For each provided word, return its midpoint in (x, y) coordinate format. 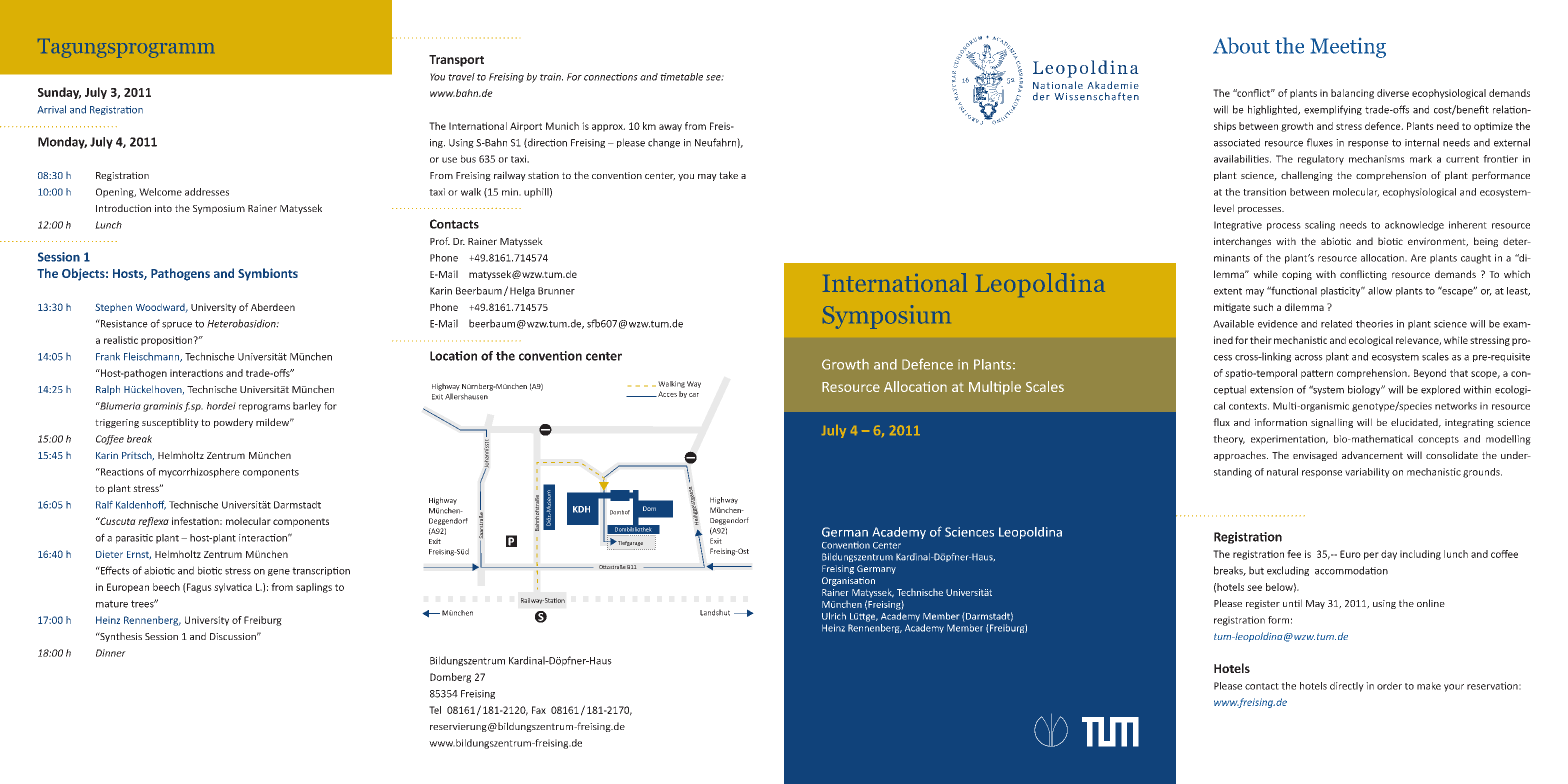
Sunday (59, 93)
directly (1347, 687)
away (670, 128)
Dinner (111, 653)
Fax (539, 710)
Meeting (1348, 48)
